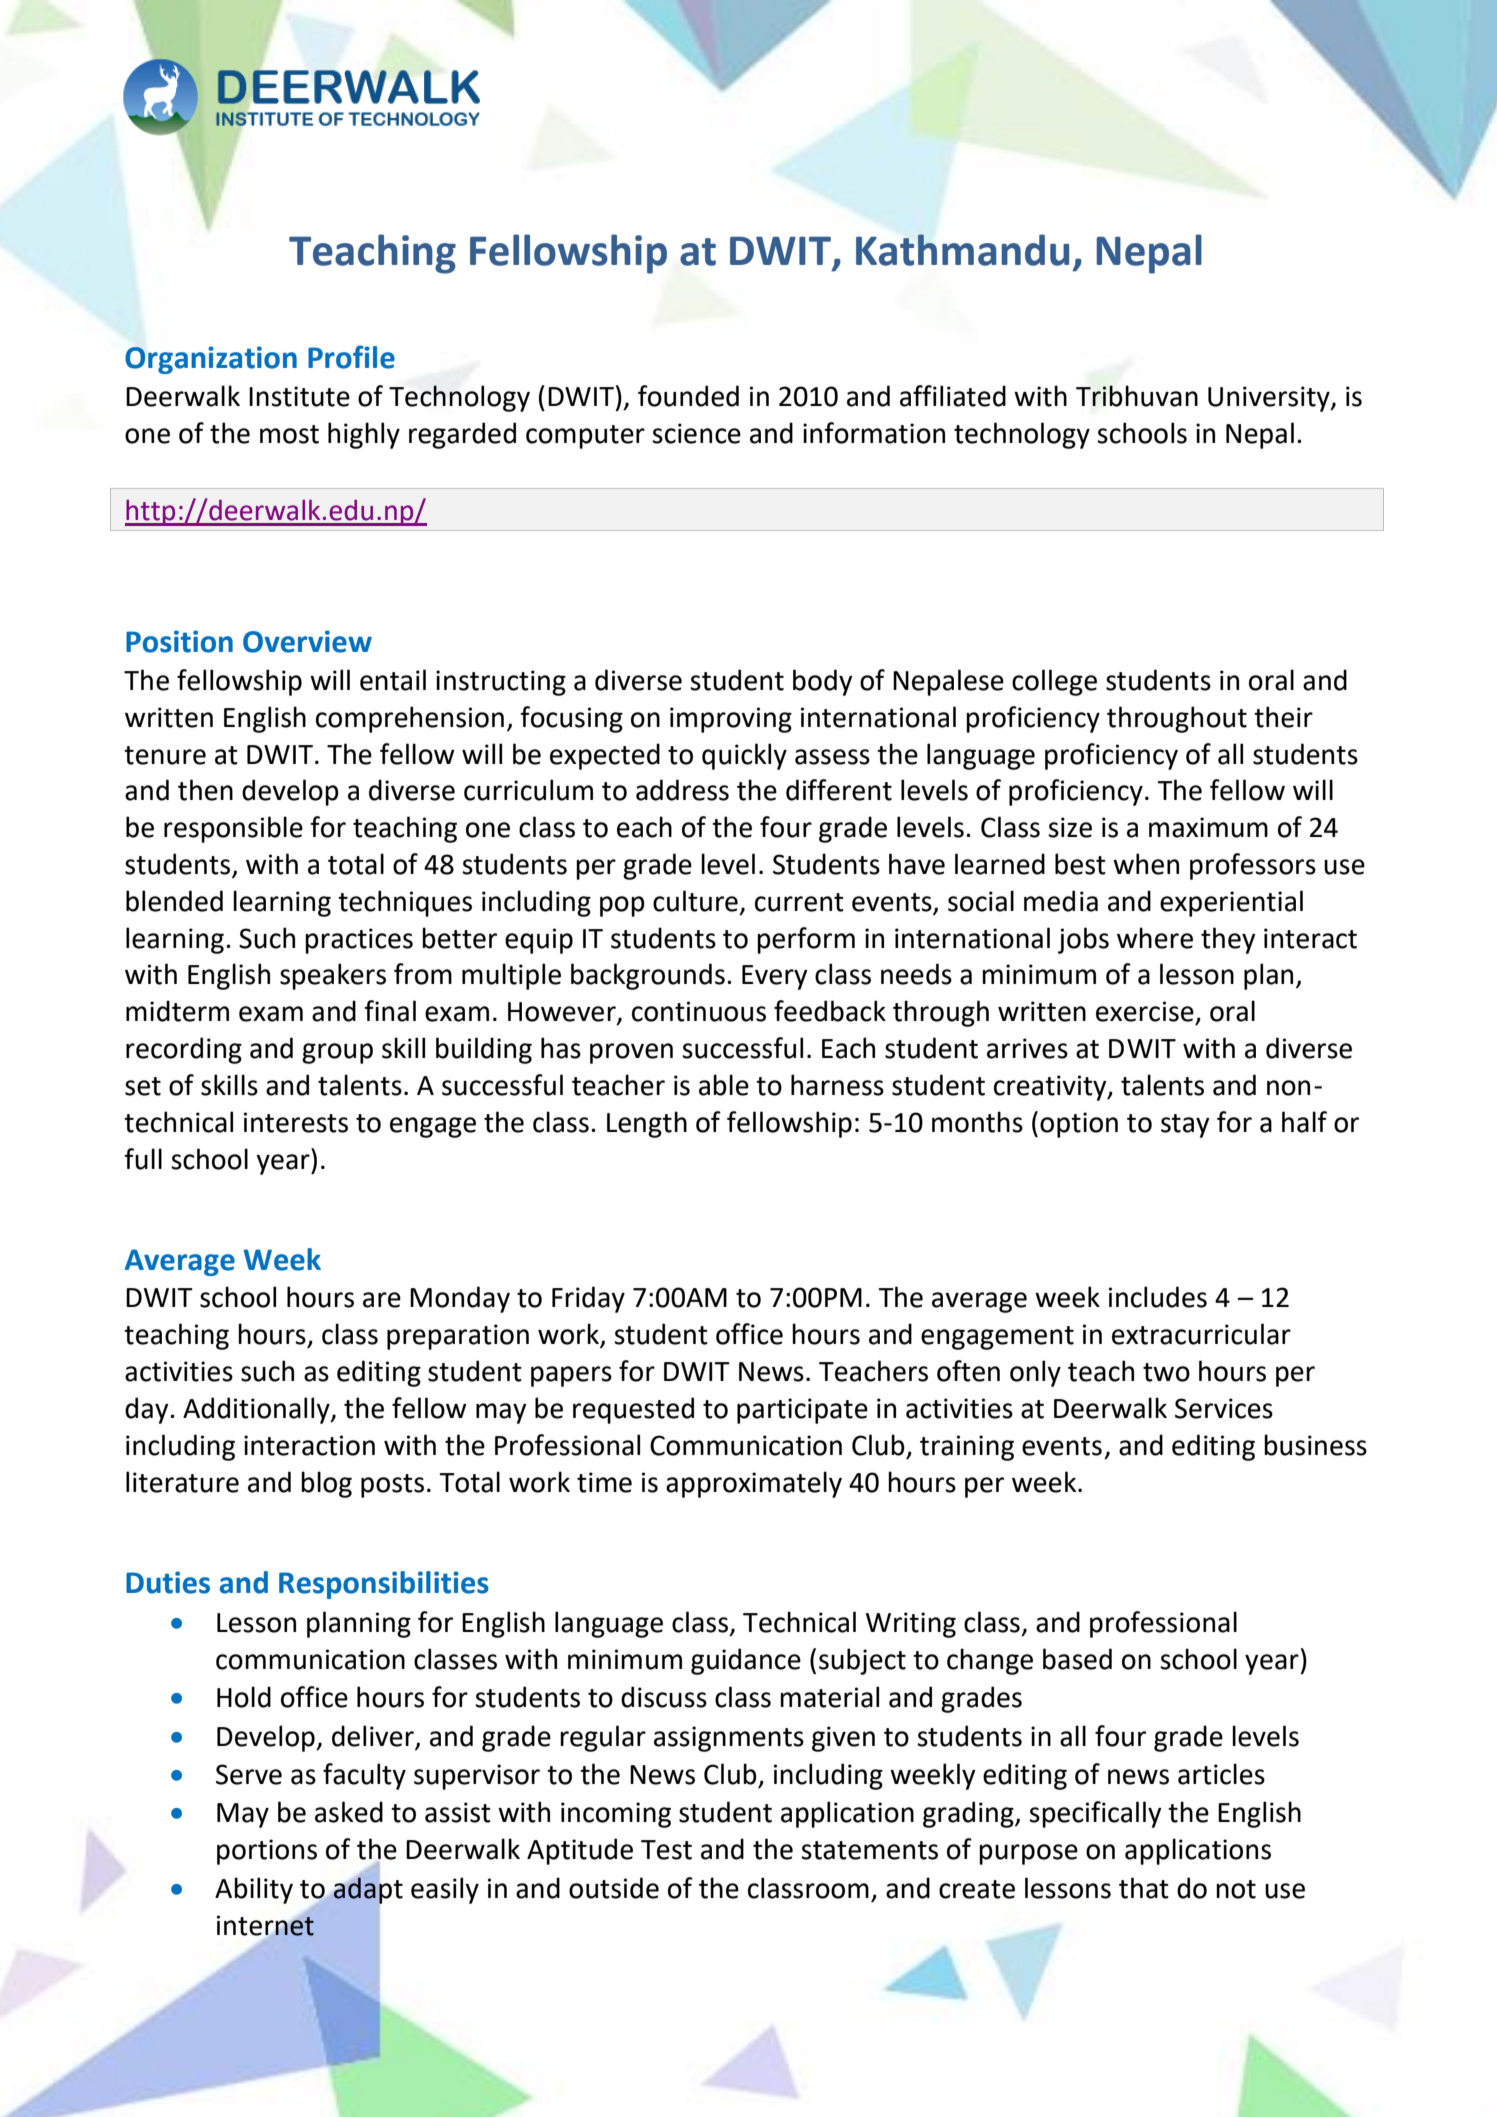  What do you see at coordinates (1185, 1126) in the page?
I see `stay` at bounding box center [1185, 1126].
